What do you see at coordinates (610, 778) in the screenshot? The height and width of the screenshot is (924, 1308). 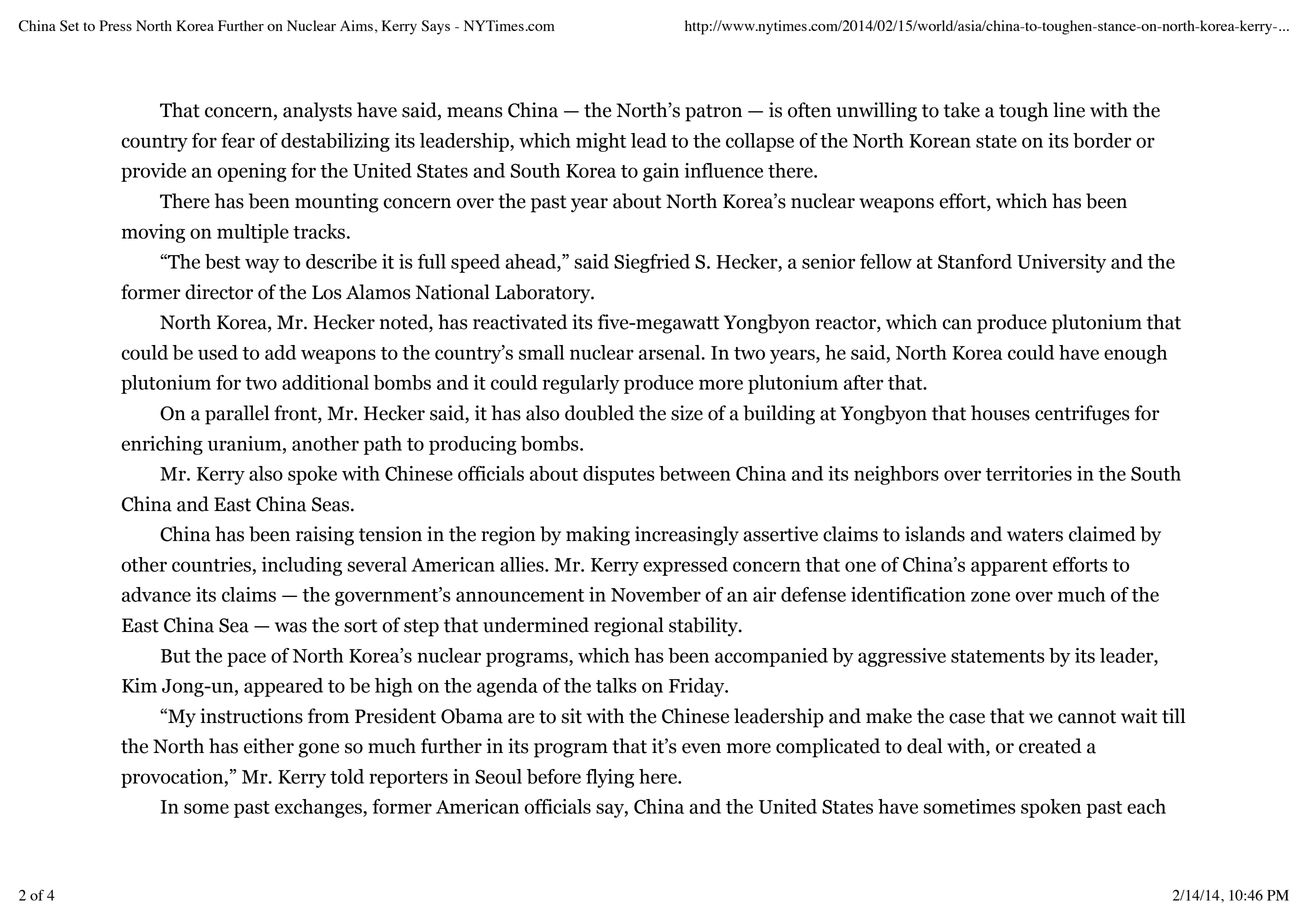 I see `flying` at bounding box center [610, 778].
